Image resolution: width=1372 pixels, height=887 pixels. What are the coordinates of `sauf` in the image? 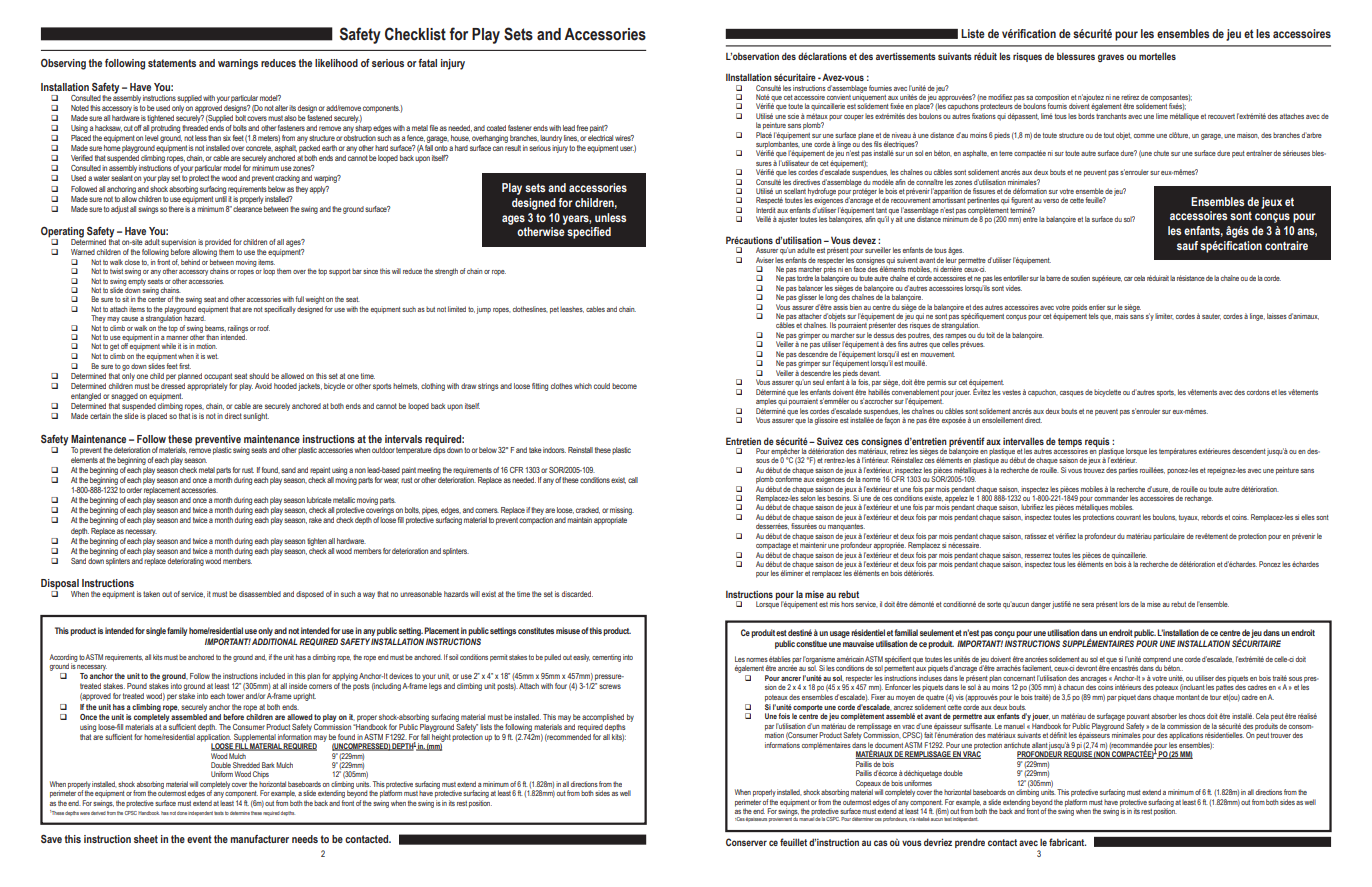 It's located at (1187, 245).
